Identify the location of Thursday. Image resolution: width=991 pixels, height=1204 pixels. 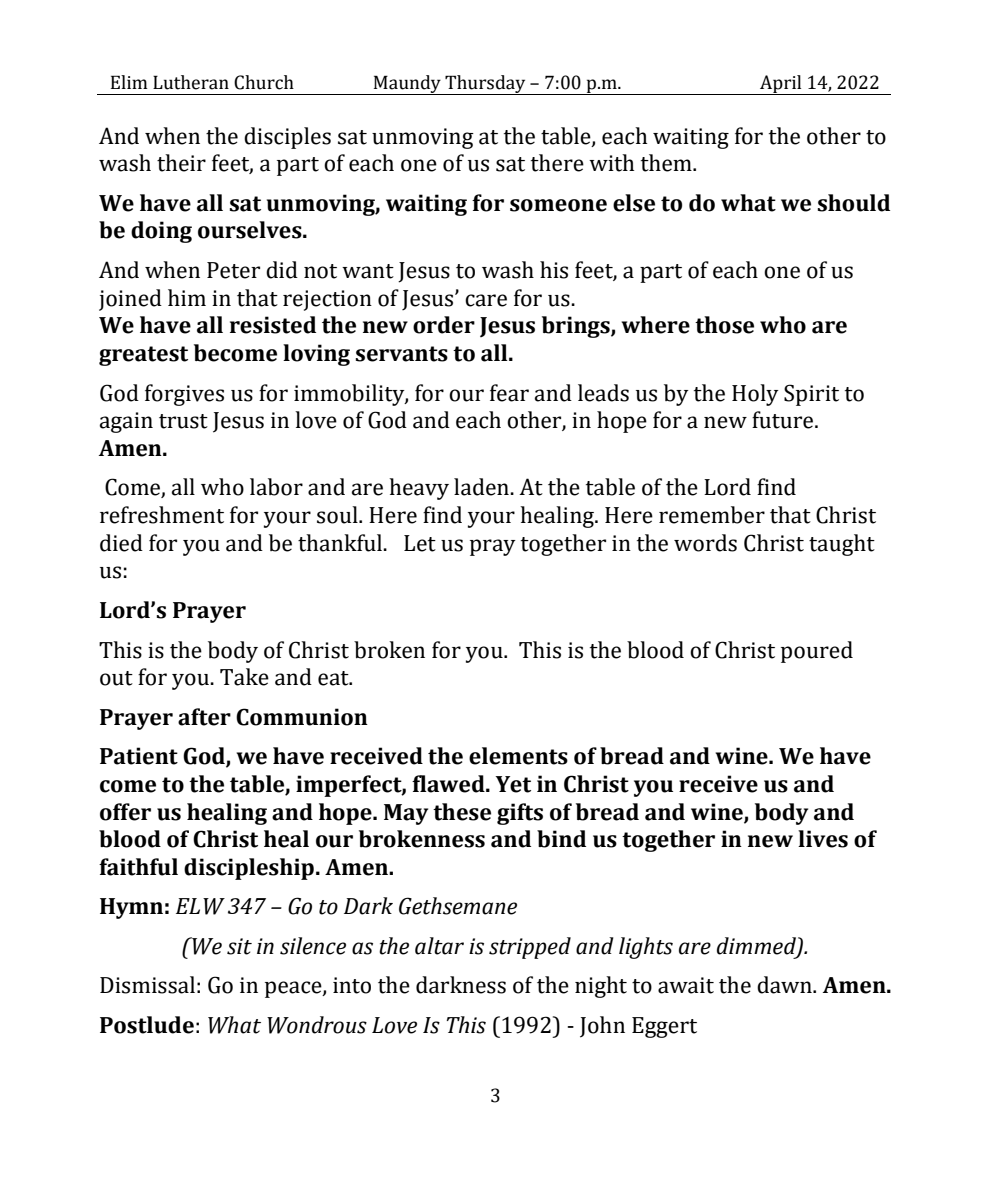
(485, 85).
